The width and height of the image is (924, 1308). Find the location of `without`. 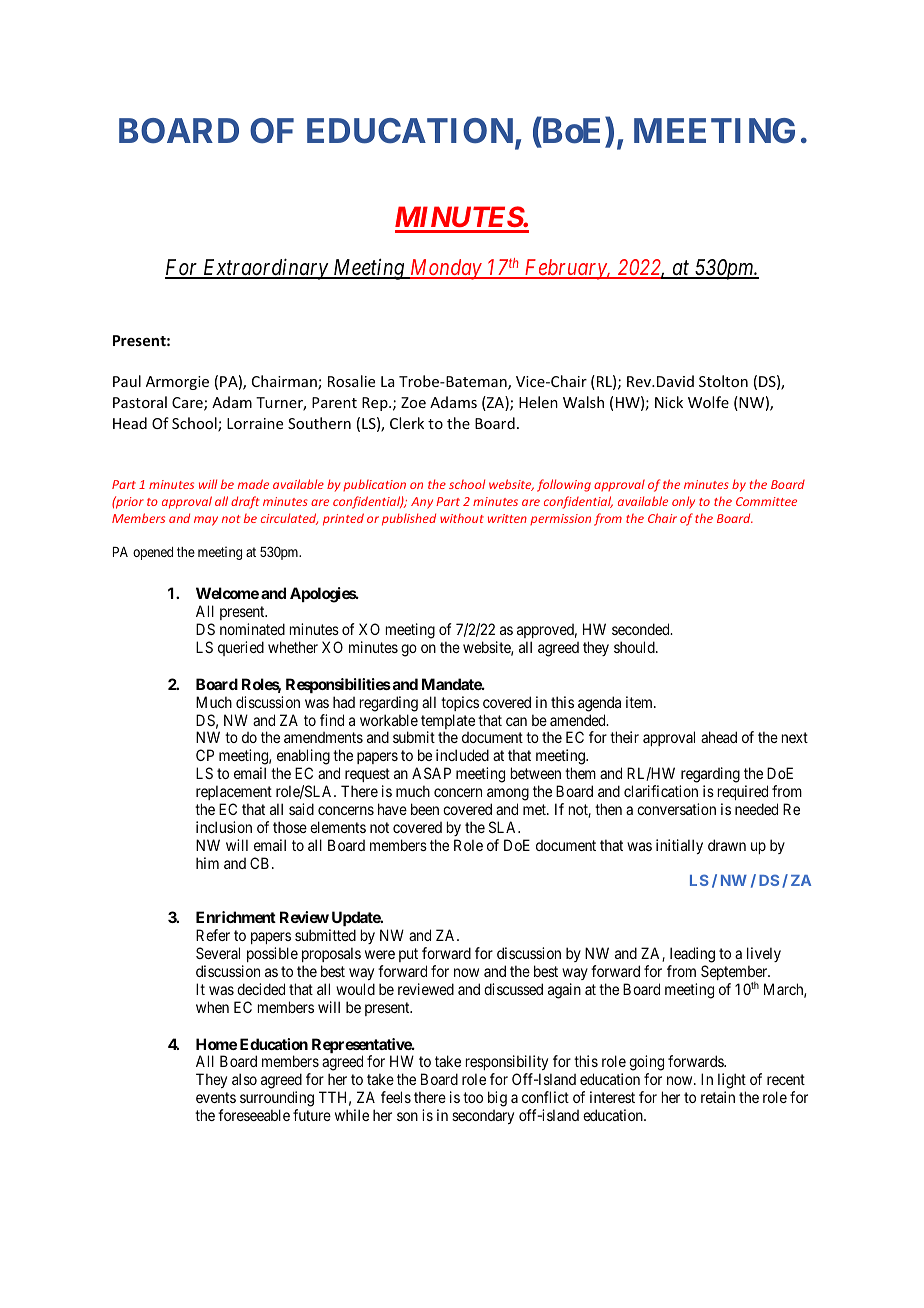

without is located at coordinates (462, 518).
